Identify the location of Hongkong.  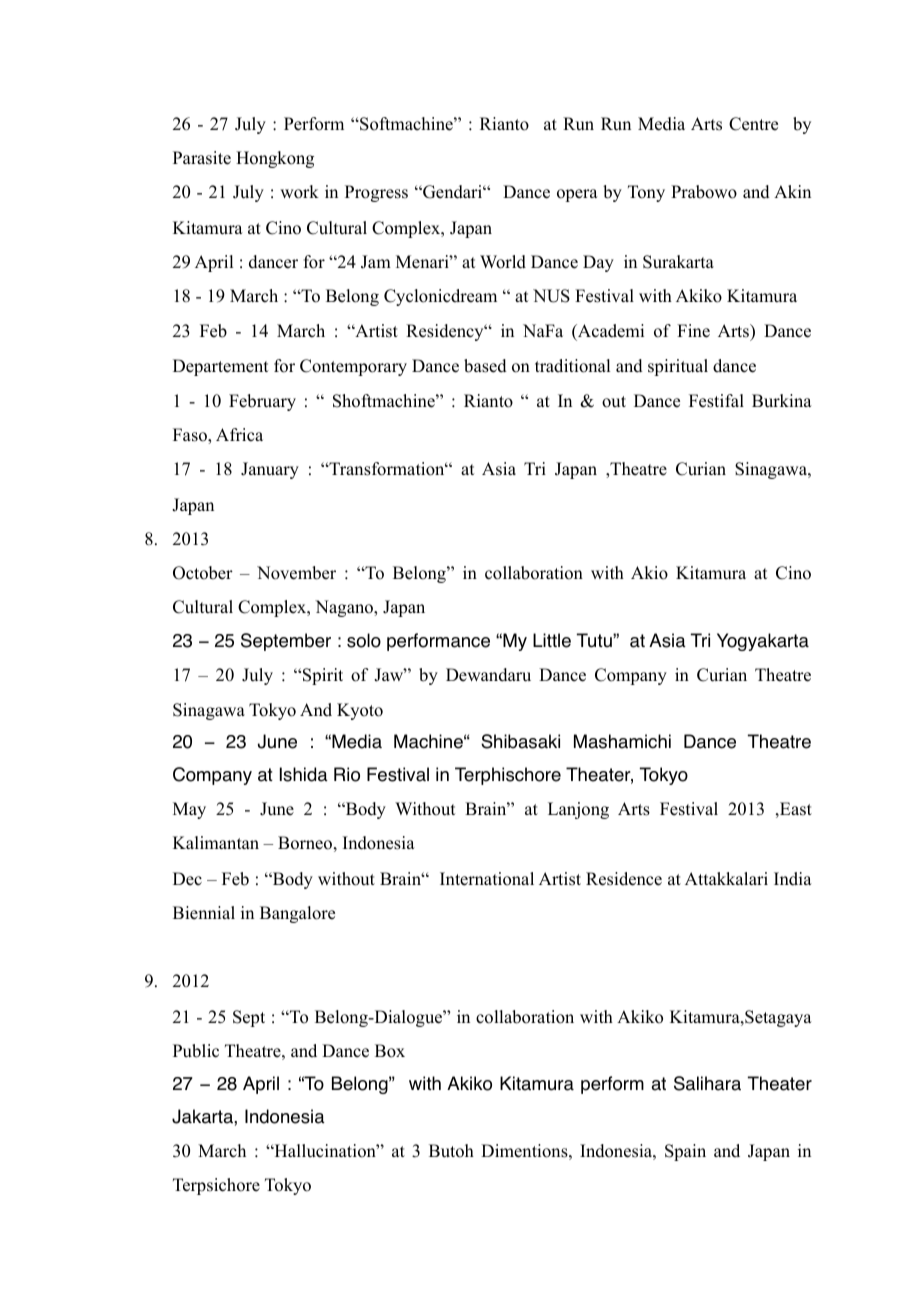
(275, 159).
